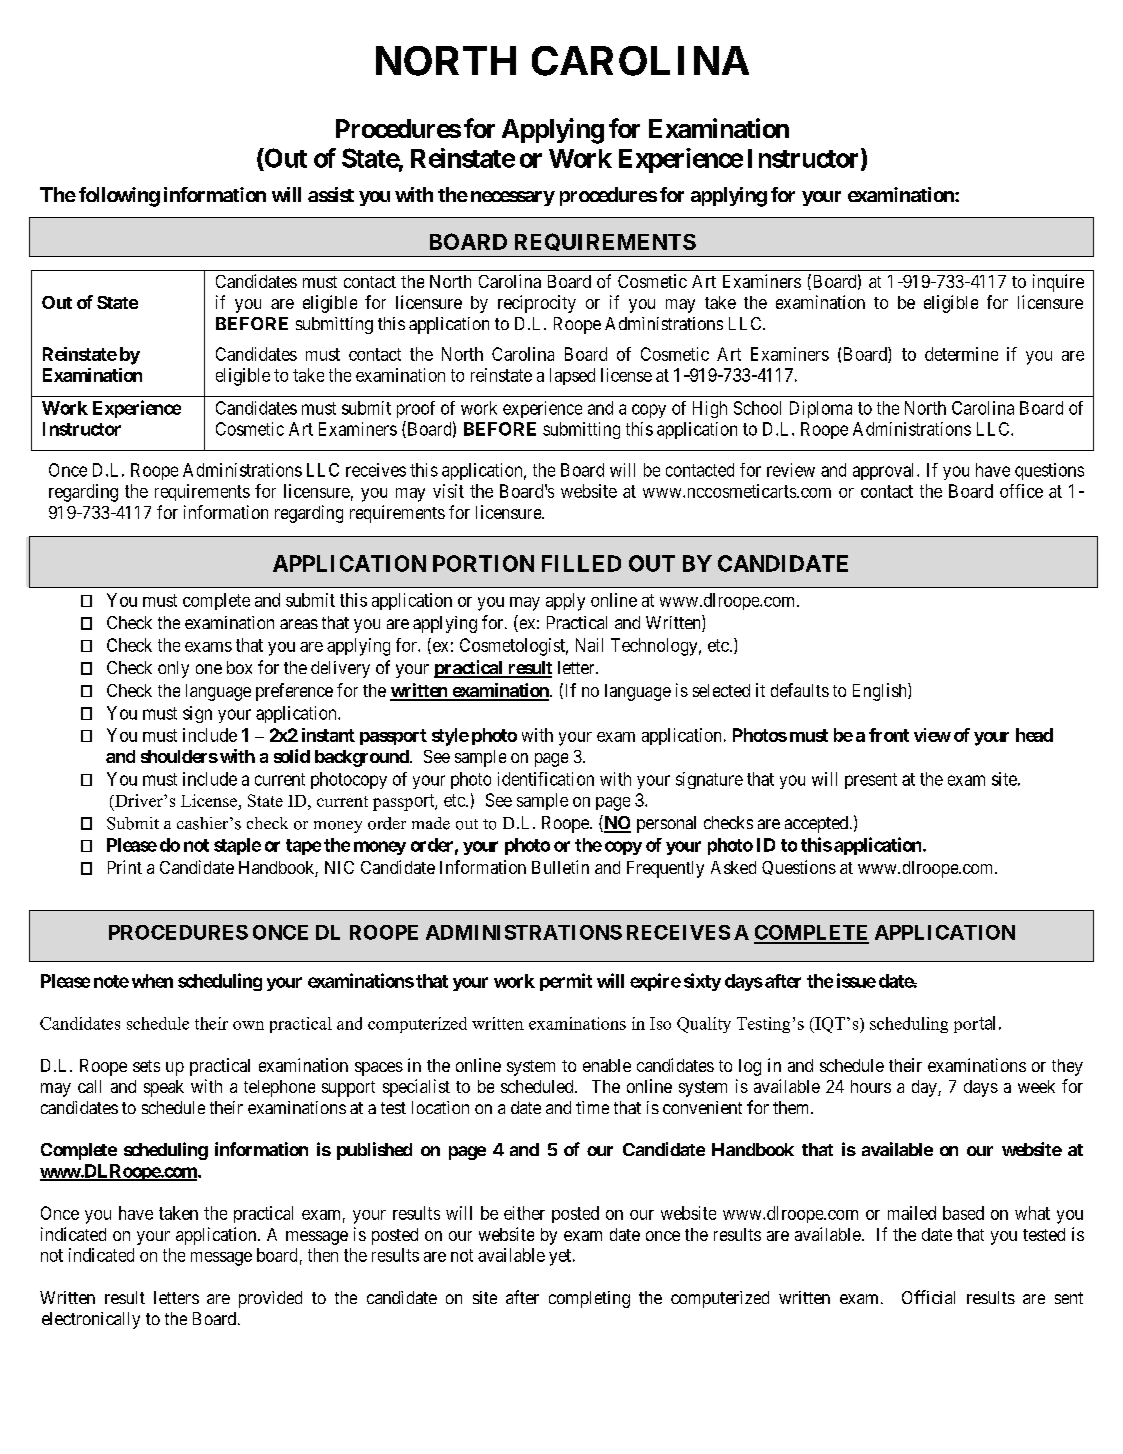 The height and width of the screenshot is (1454, 1123). I want to click on necessary, so click(513, 198).
